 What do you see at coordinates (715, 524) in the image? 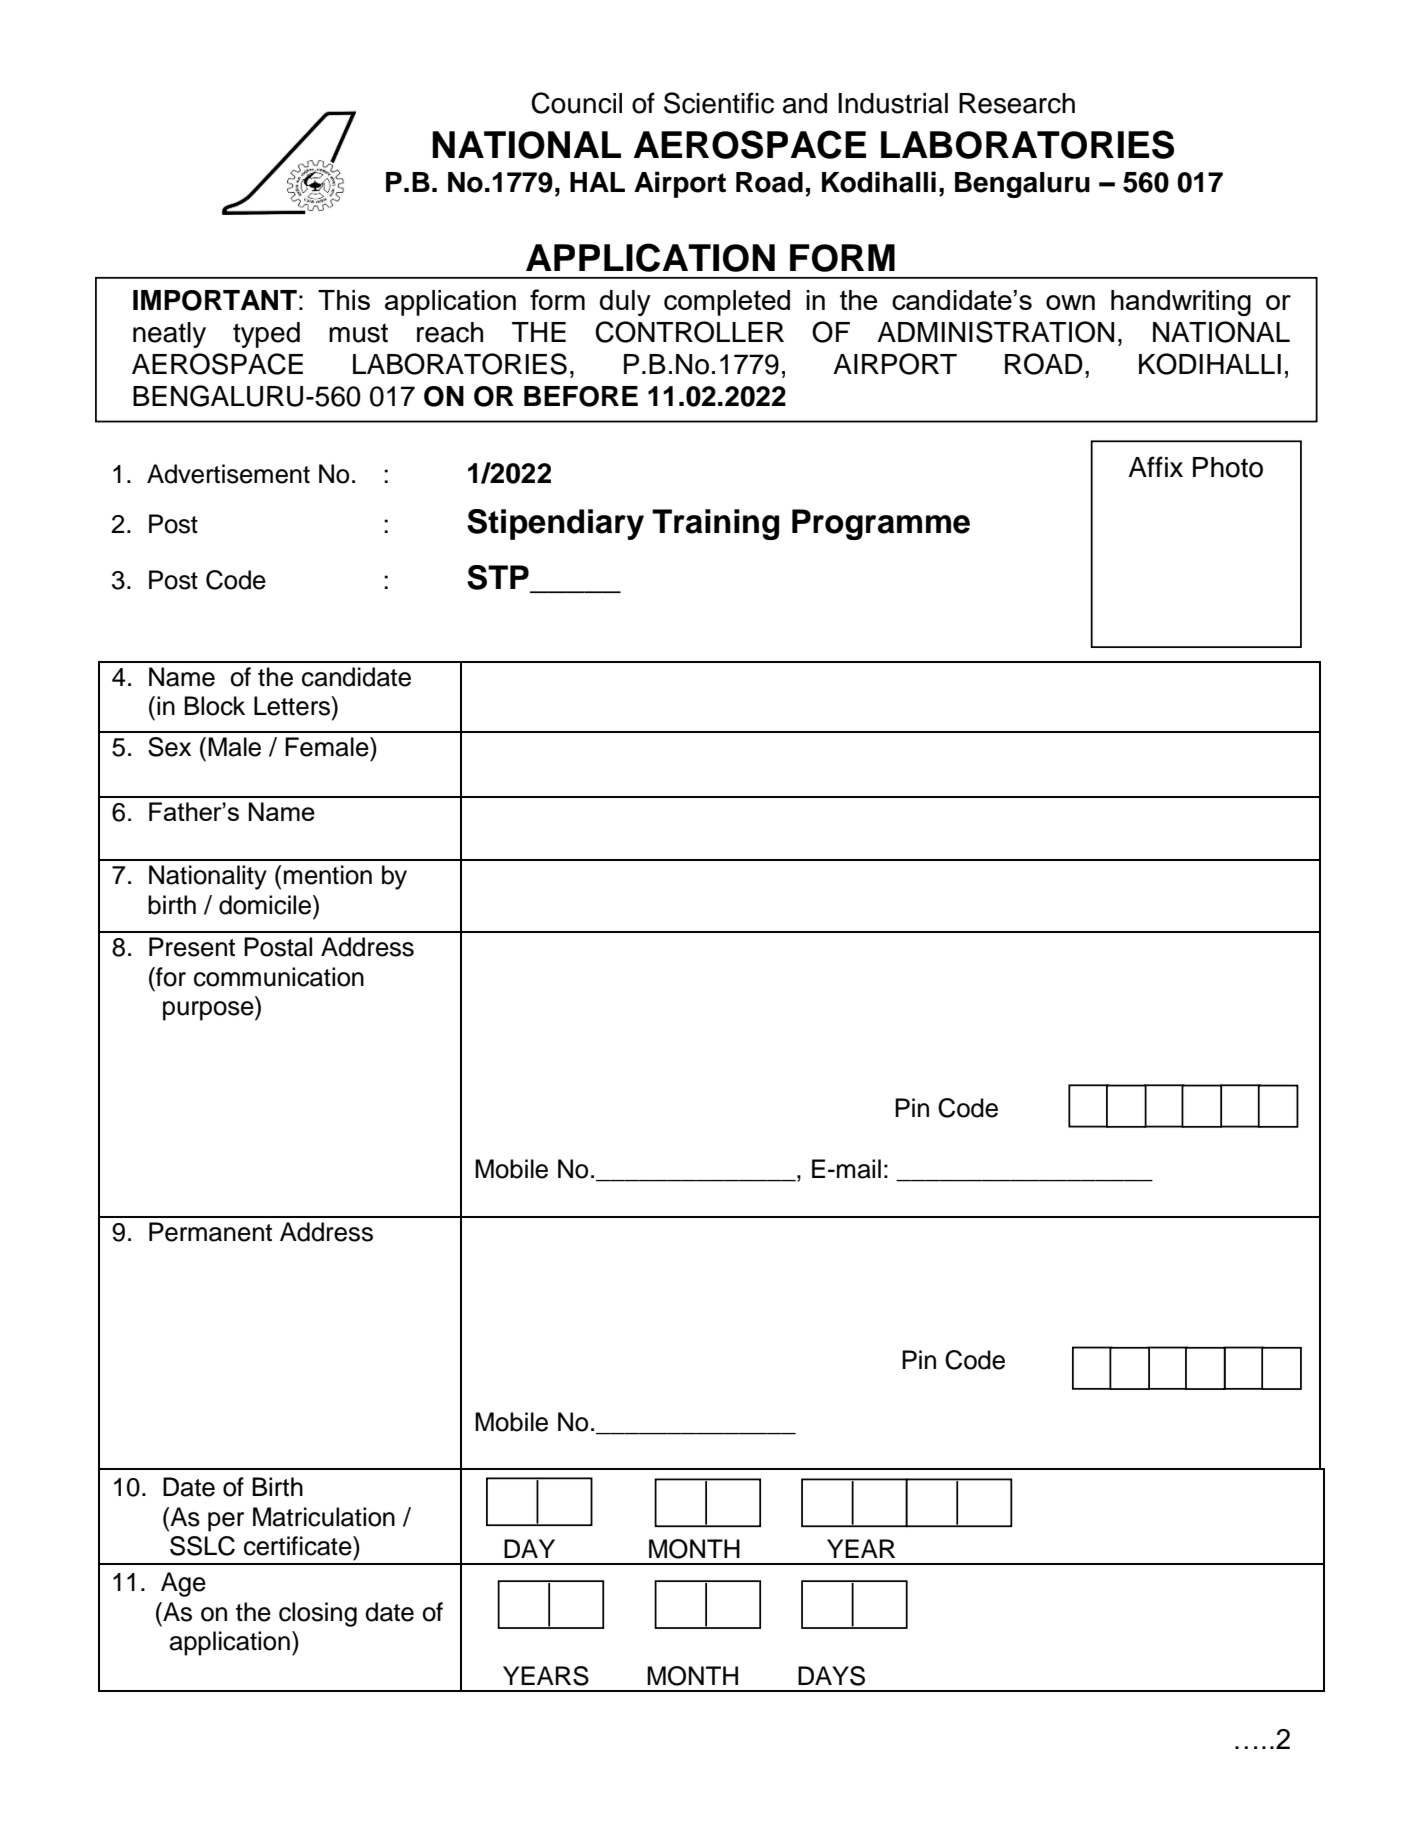
I see `Training` at bounding box center [715, 524].
